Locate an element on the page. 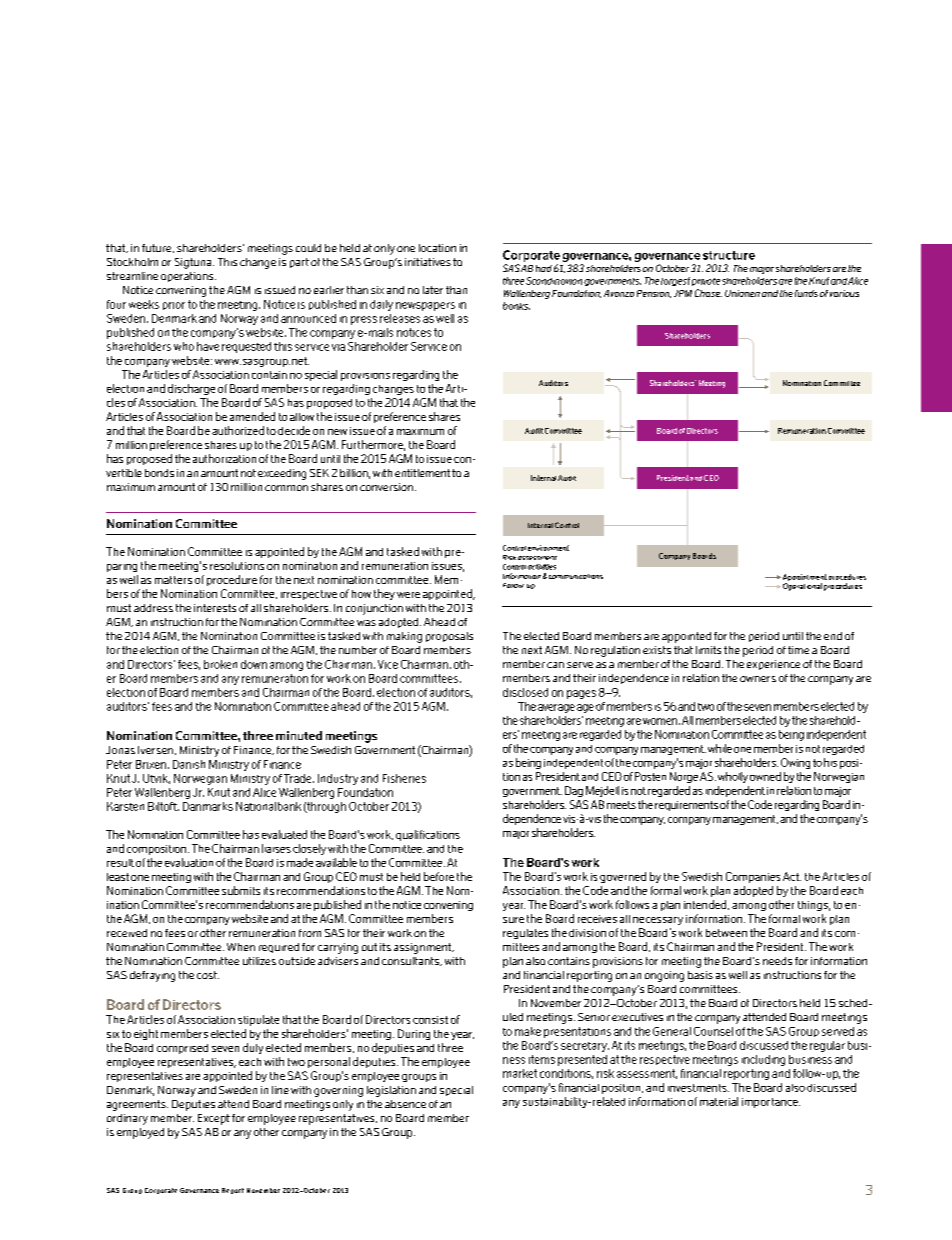  owners is located at coordinates (758, 679).
